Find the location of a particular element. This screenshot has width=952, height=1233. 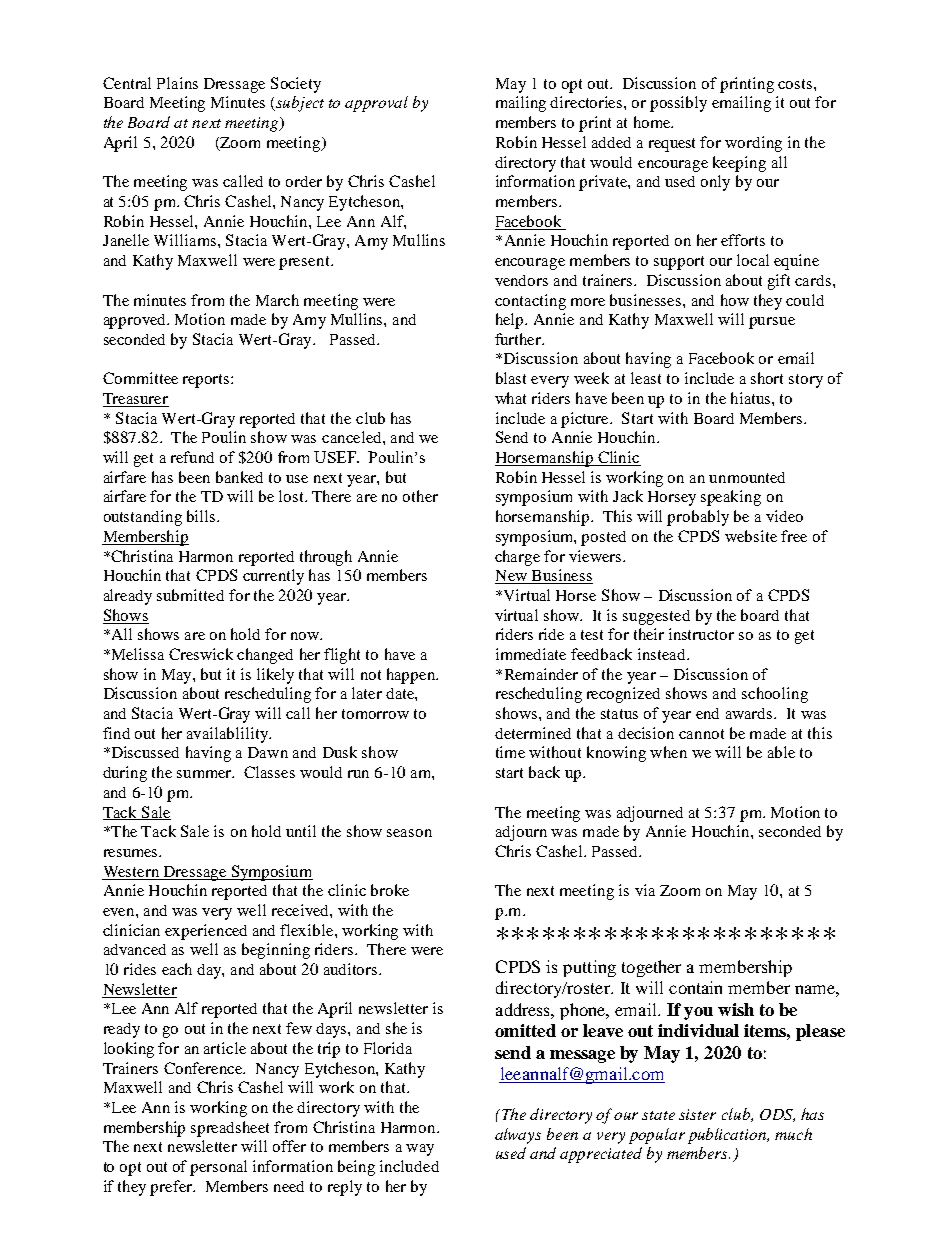

wording is located at coordinates (753, 144).
